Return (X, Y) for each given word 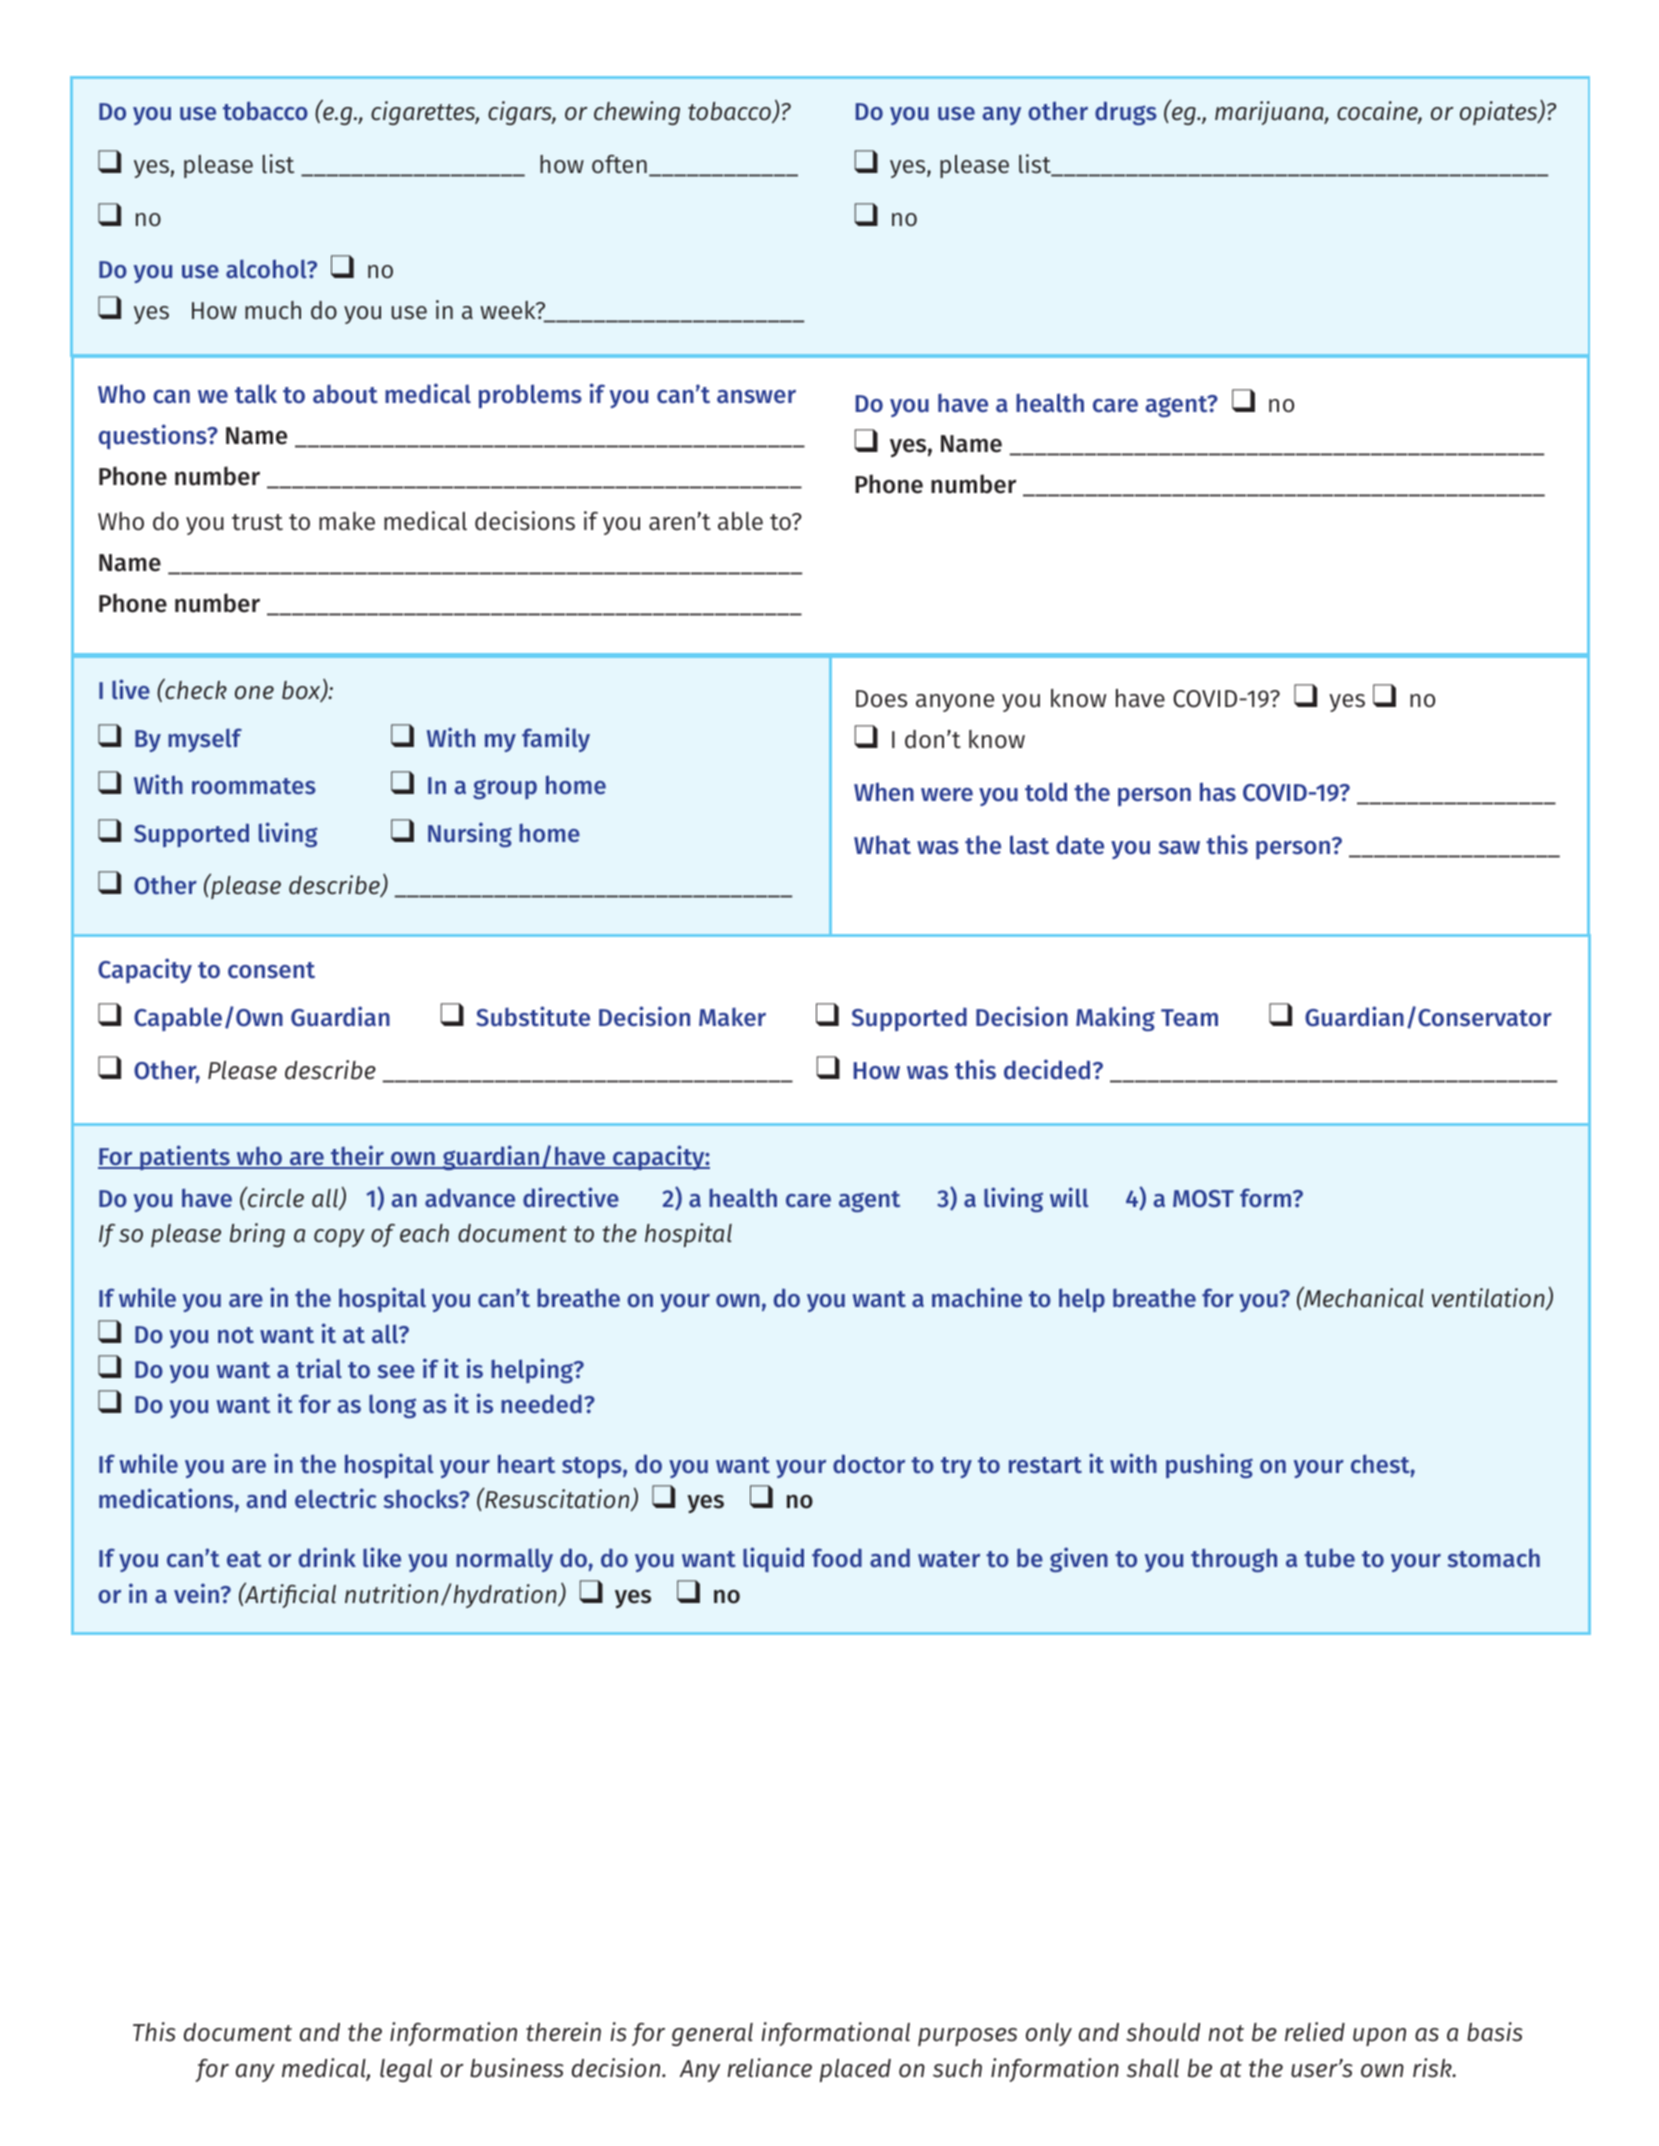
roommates (254, 786)
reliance (770, 2068)
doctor (869, 1464)
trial (319, 1368)
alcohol (267, 269)
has (1218, 792)
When (884, 792)
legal (406, 2070)
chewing (637, 113)
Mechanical (1363, 1297)
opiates (1500, 113)
